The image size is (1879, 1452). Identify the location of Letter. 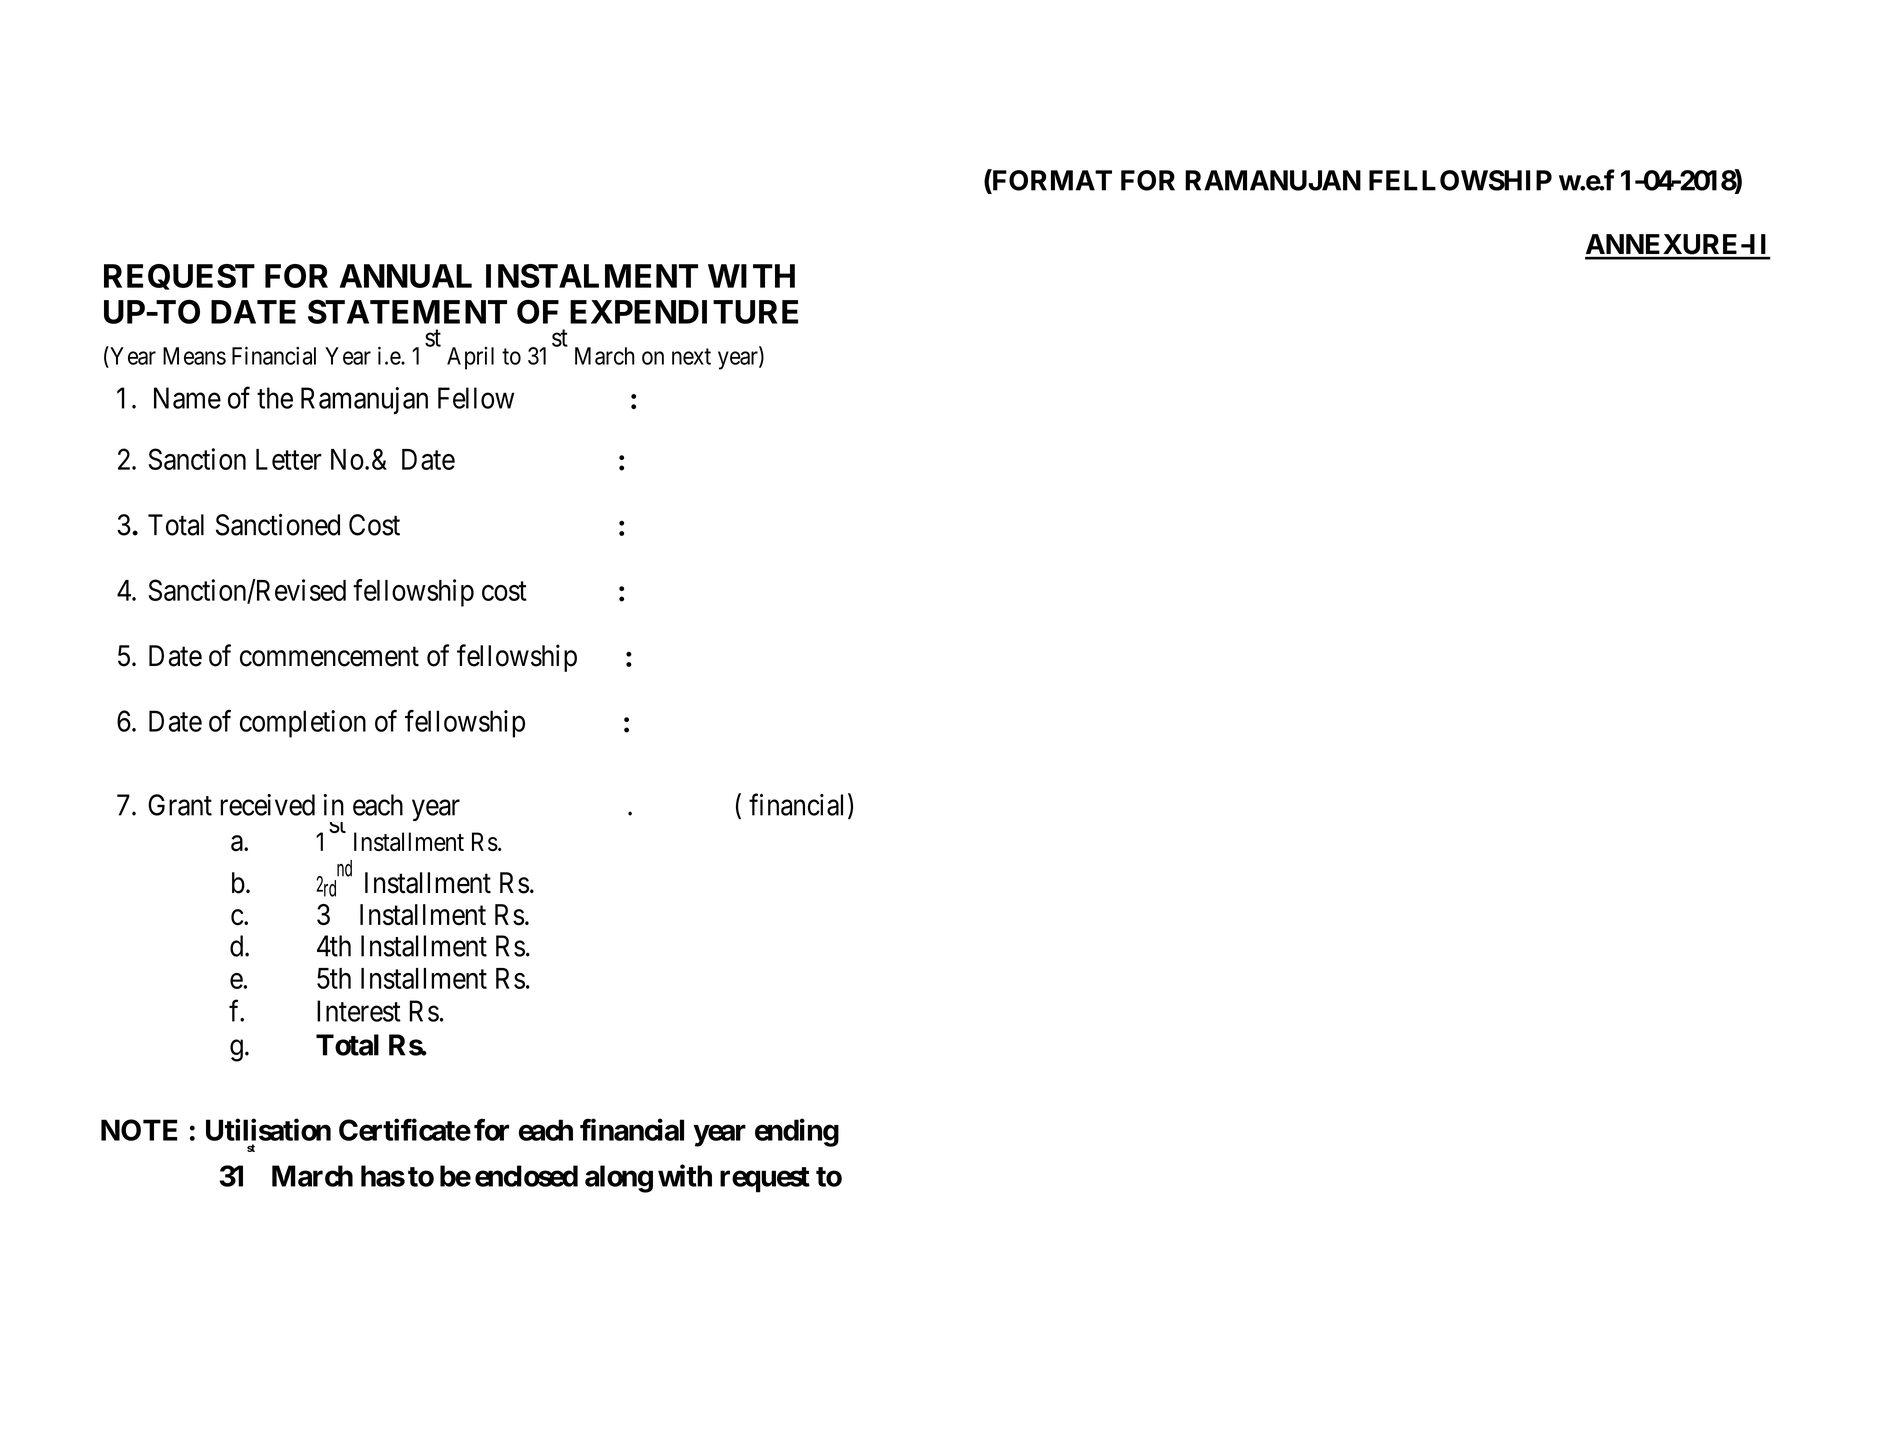
(289, 459).
